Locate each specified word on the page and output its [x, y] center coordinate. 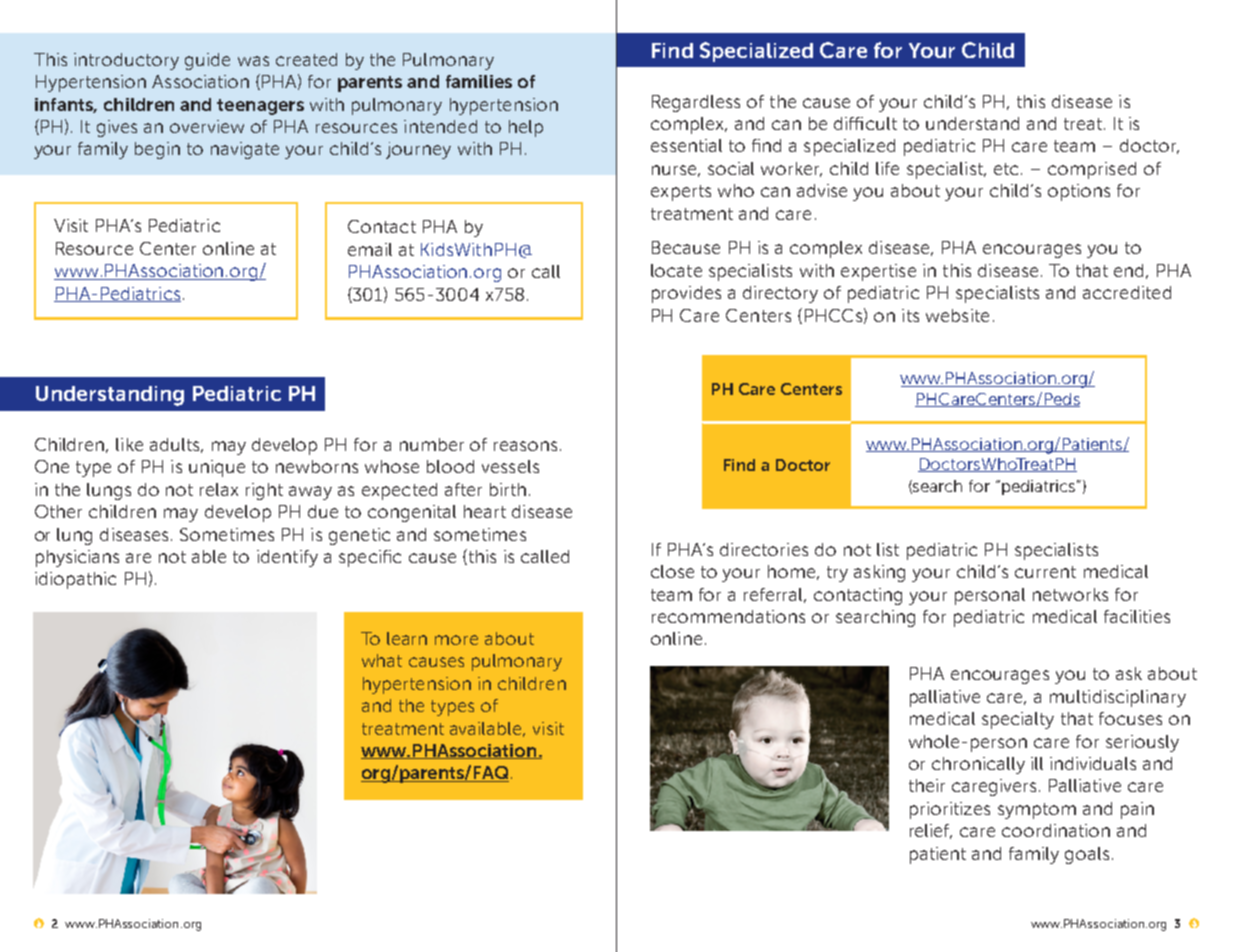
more [456, 640]
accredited [1127, 292]
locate [676, 270]
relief [931, 831]
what [382, 660]
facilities [1137, 616]
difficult [865, 123]
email [370, 249]
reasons [525, 446]
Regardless [696, 103]
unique [217, 468]
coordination [1056, 830]
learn [407, 638]
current [1045, 572]
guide [207, 61]
